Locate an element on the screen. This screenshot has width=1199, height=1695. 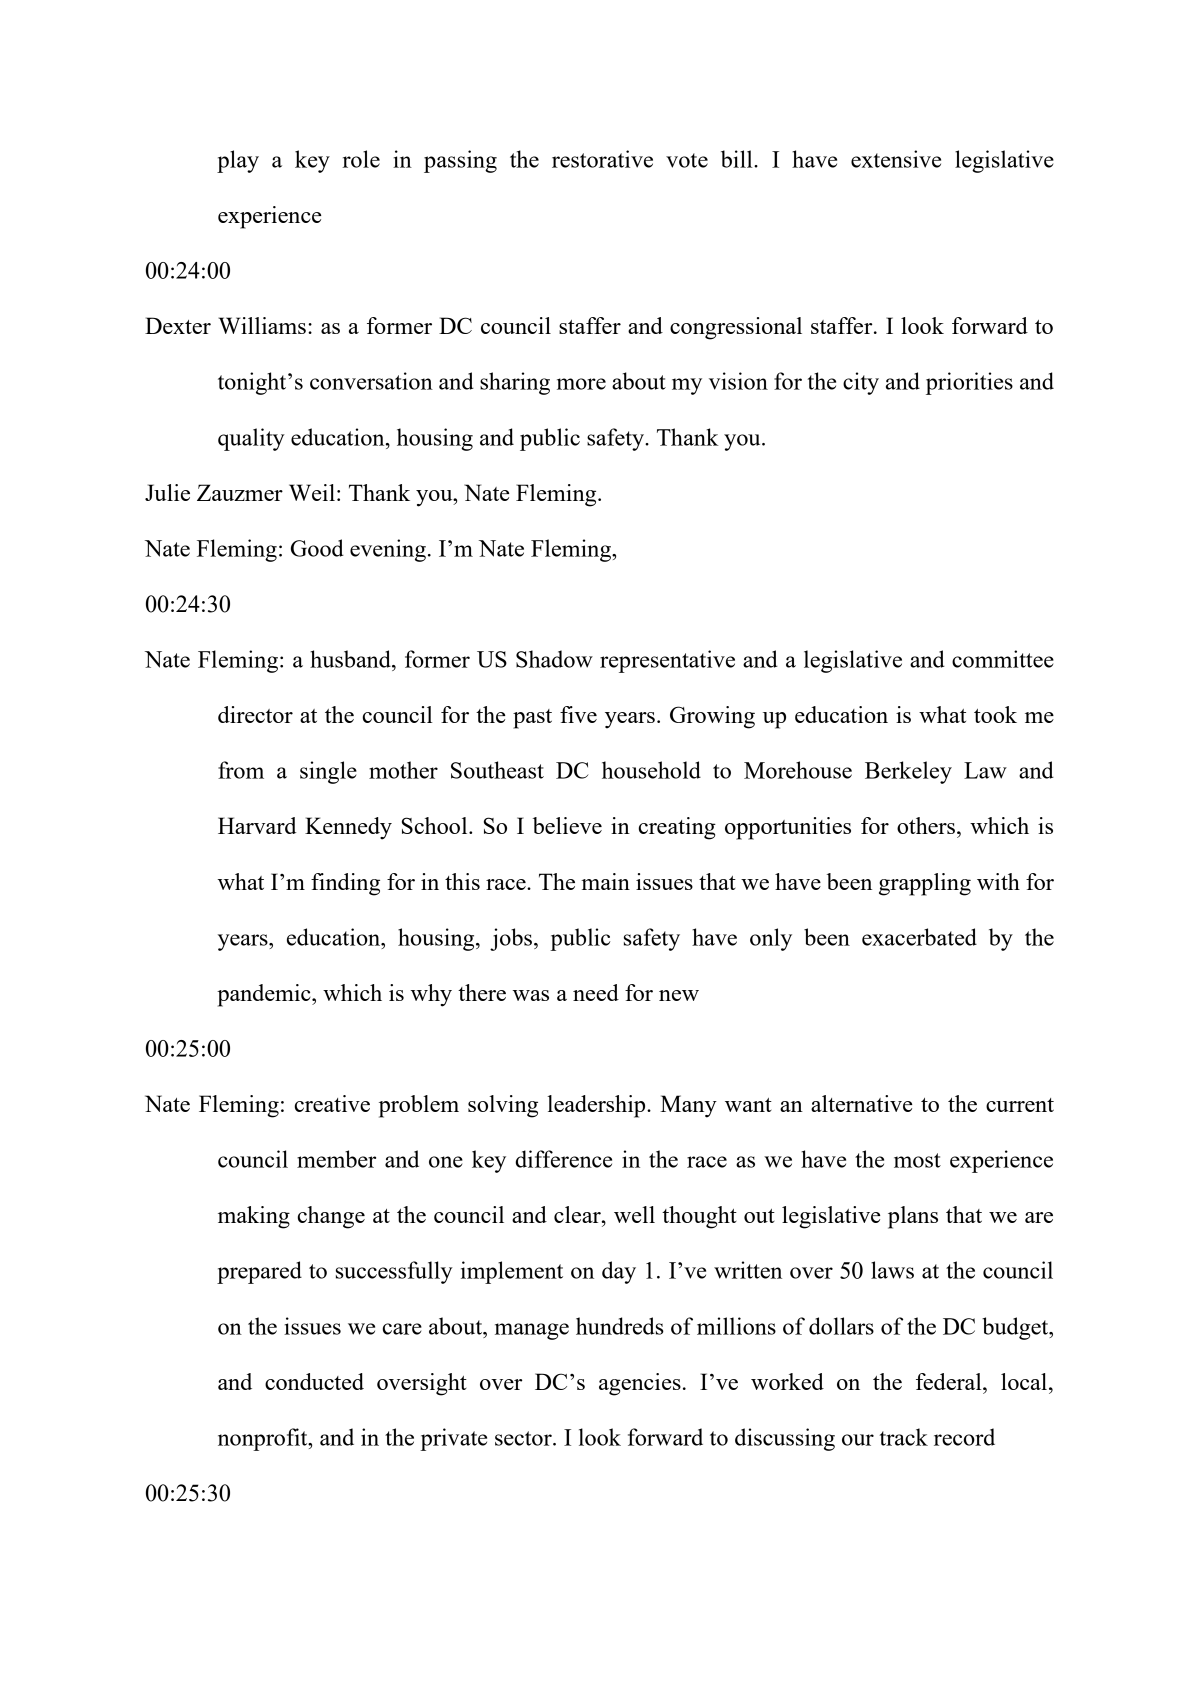
restorative is located at coordinates (602, 159).
